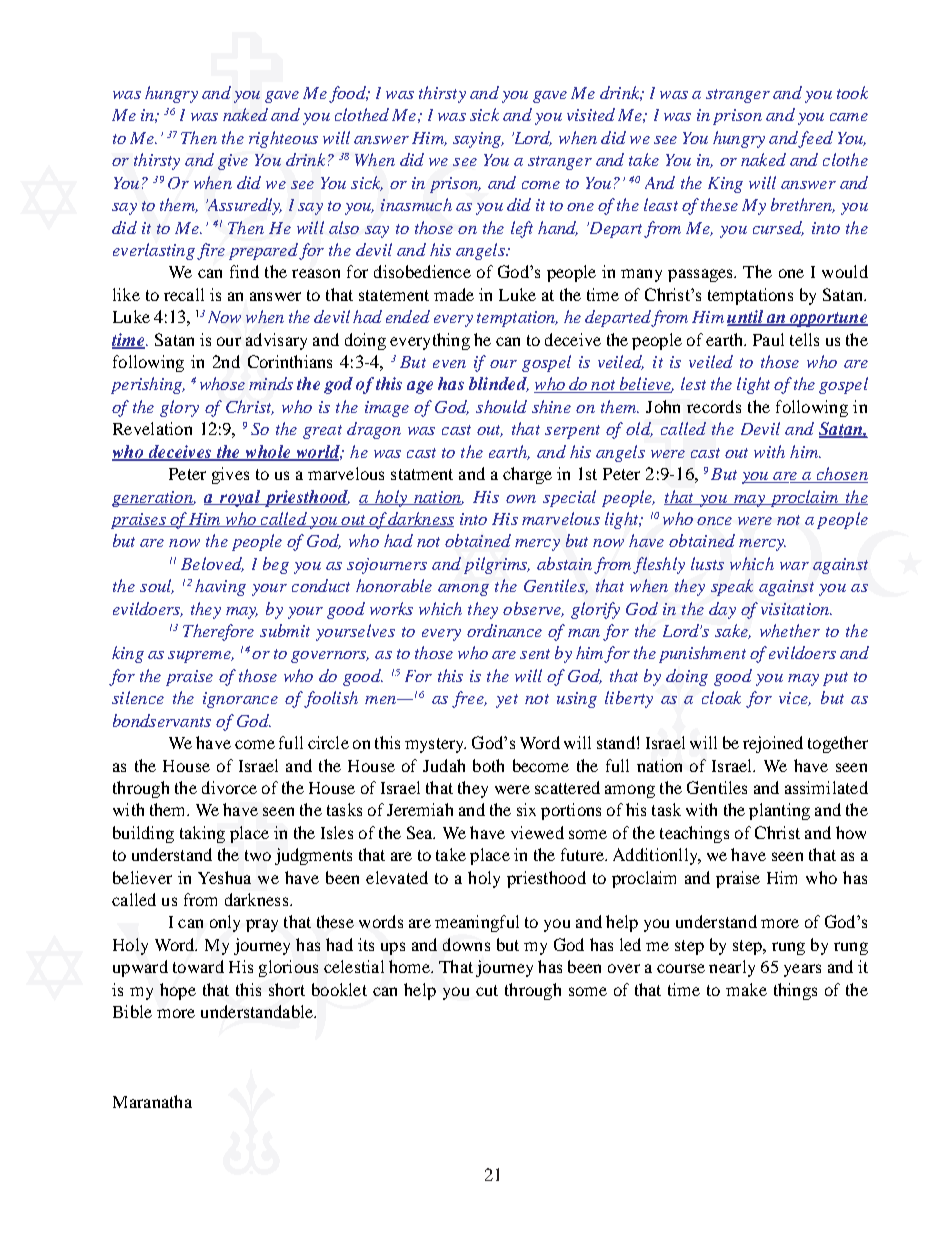  I want to click on Beloved, so click(212, 564).
